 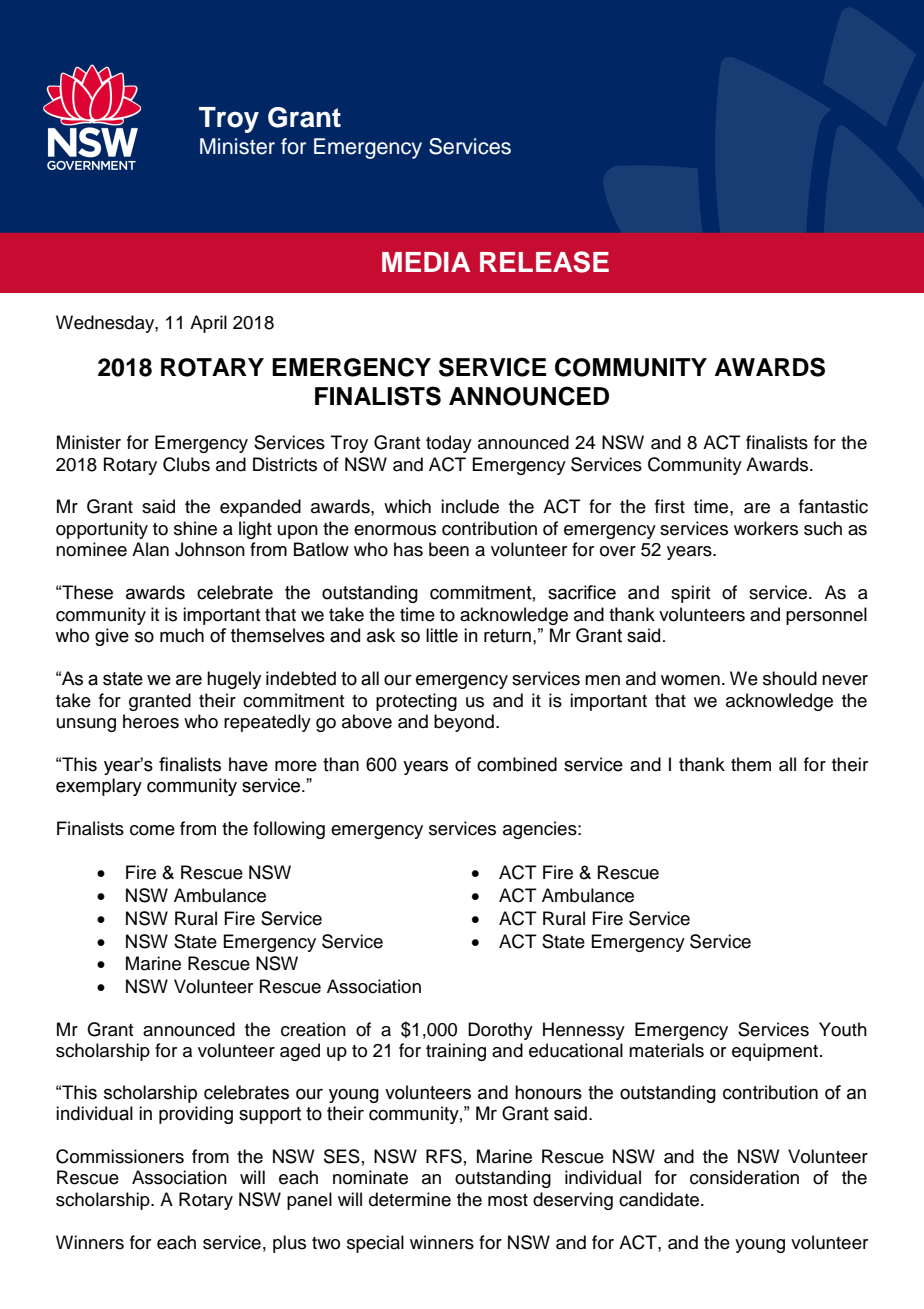 I want to click on workers, so click(x=766, y=528).
